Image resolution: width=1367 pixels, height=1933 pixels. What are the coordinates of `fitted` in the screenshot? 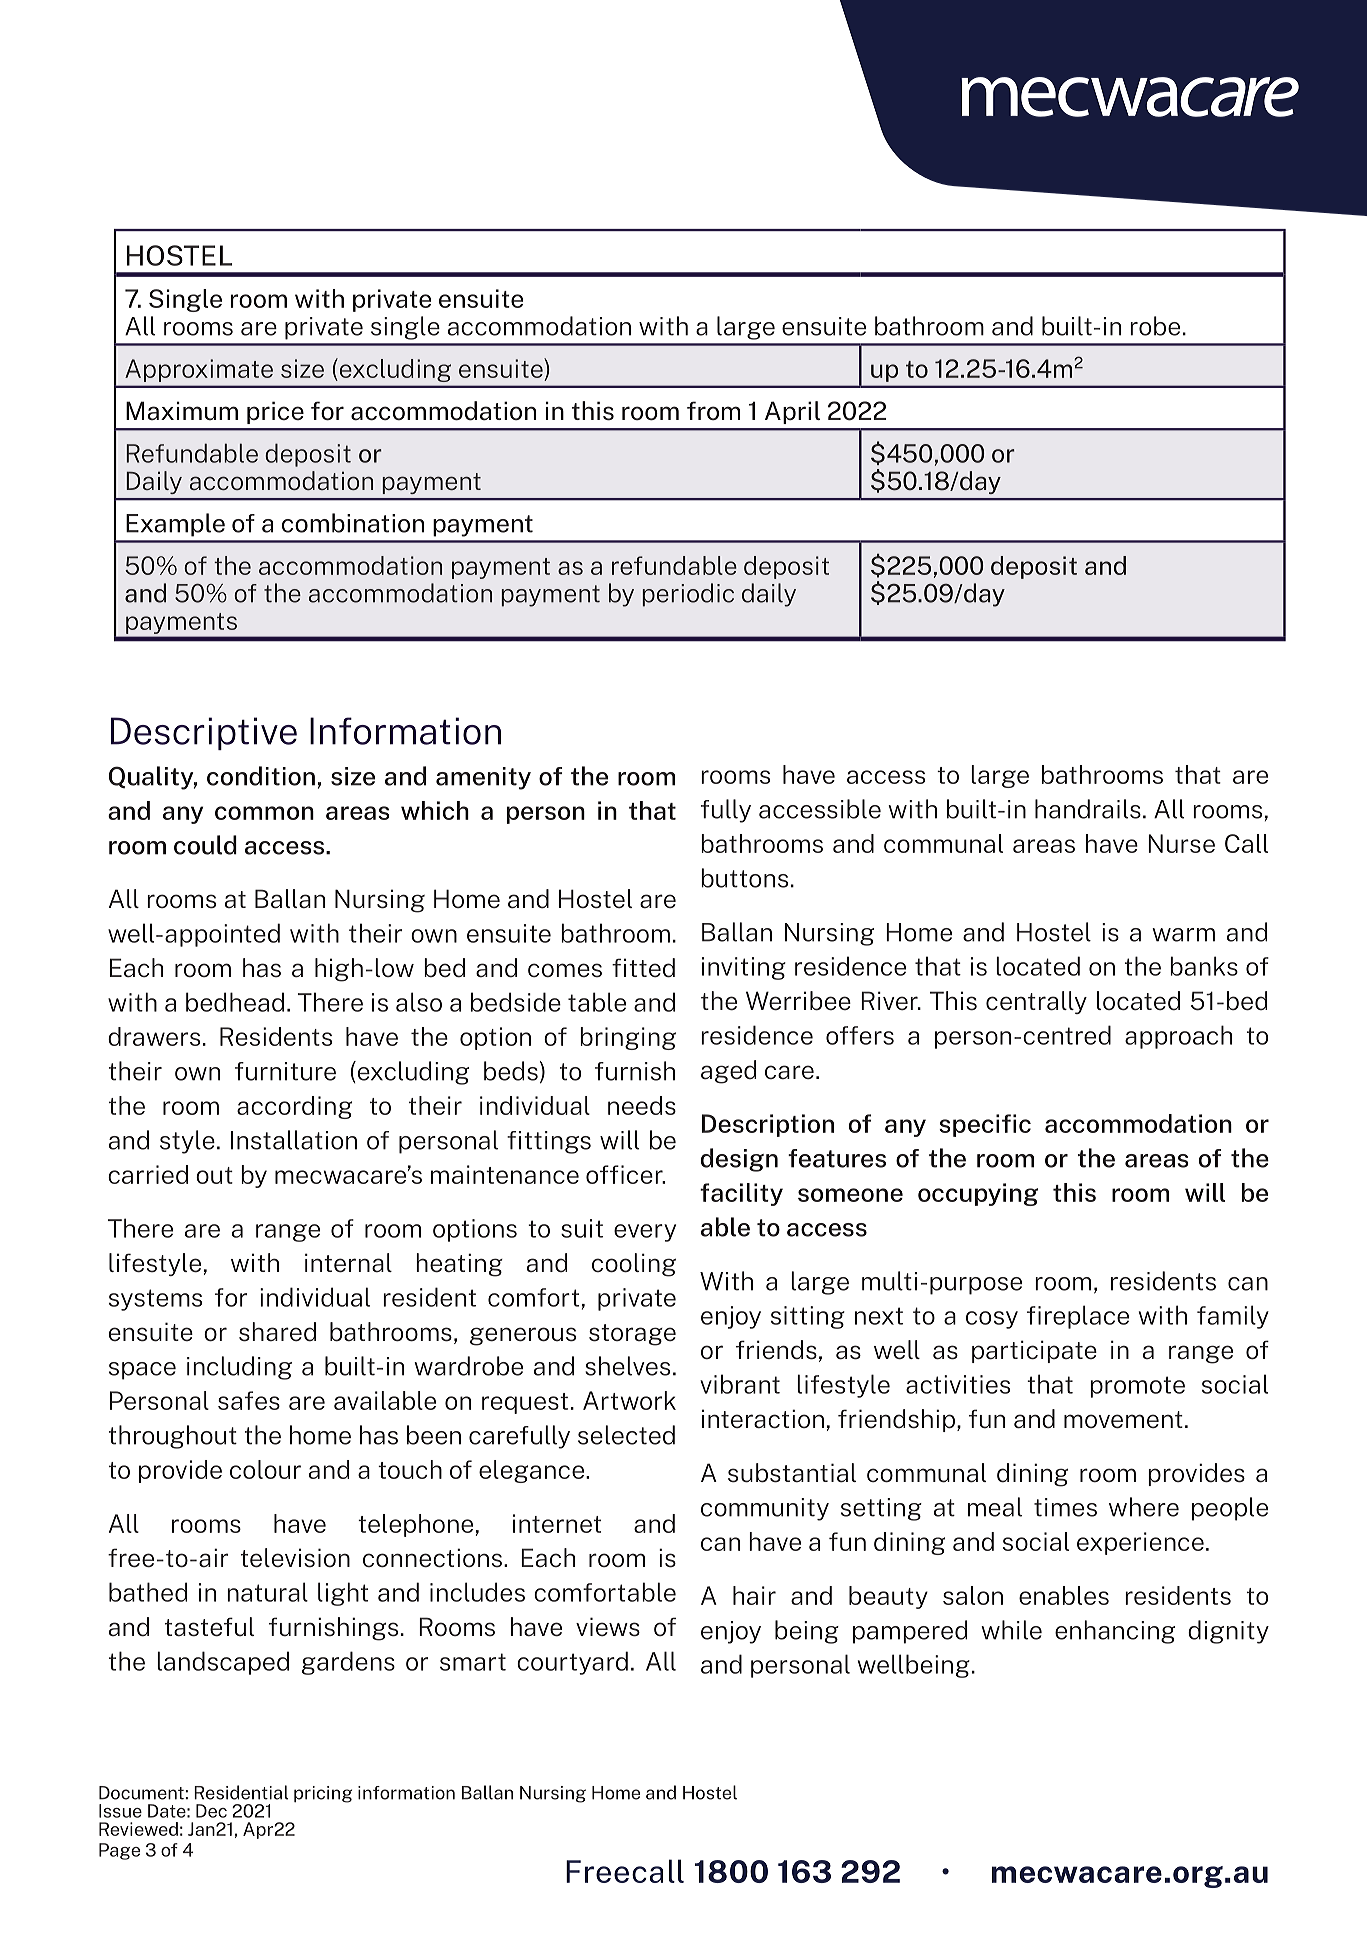 It's located at (643, 968).
